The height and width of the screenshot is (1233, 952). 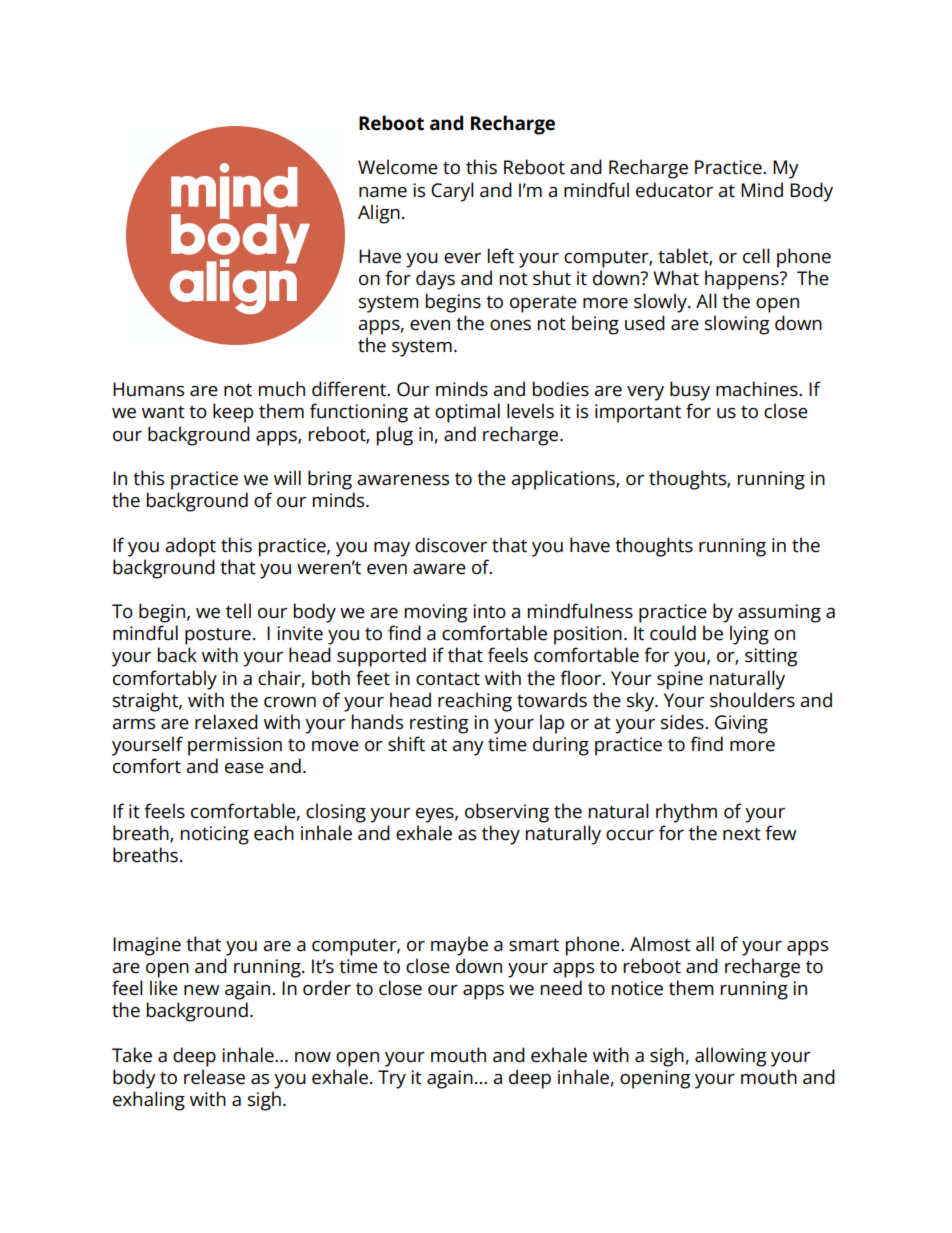 What do you see at coordinates (436, 613) in the screenshot?
I see `moving` at bounding box center [436, 613].
